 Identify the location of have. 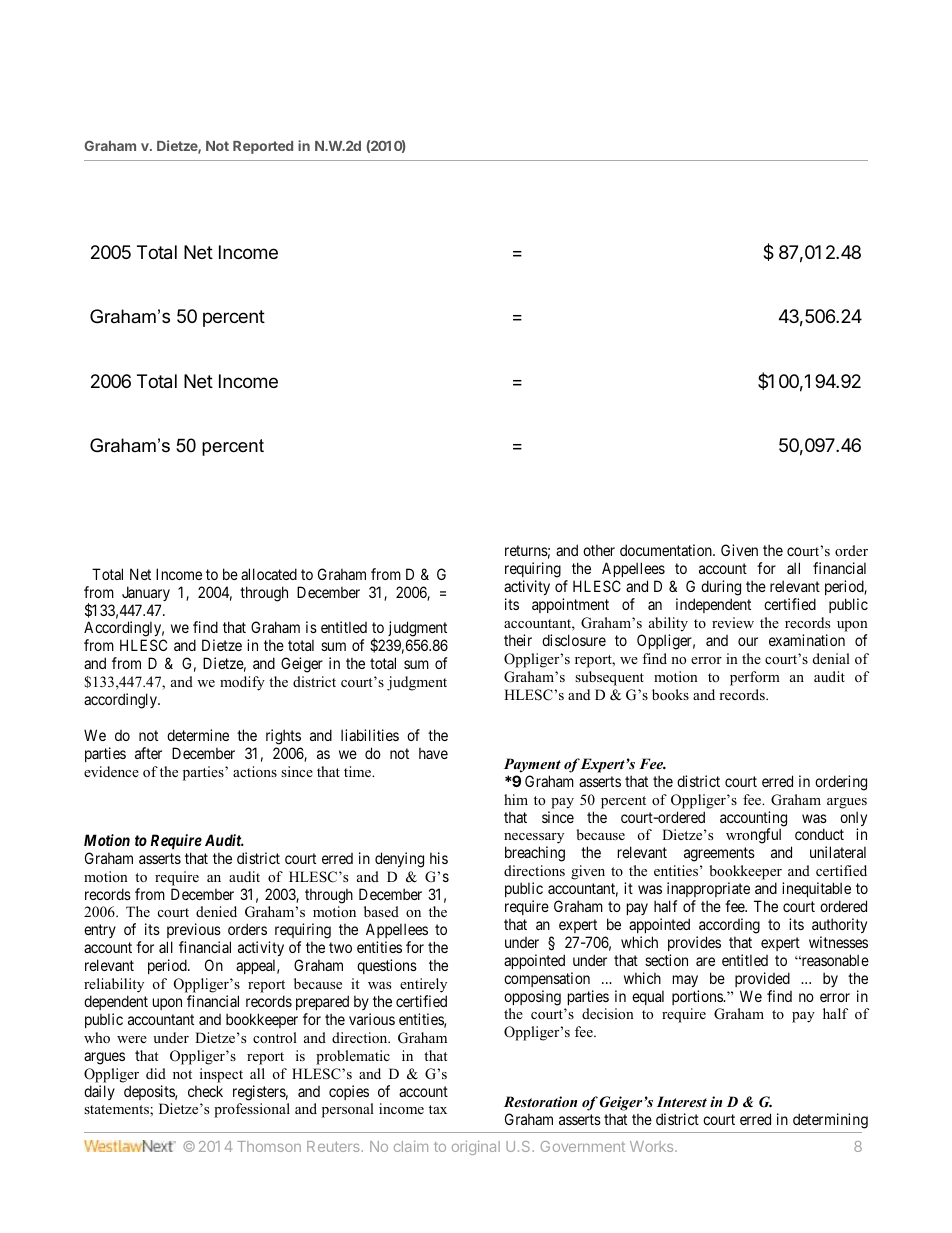
(433, 753).
